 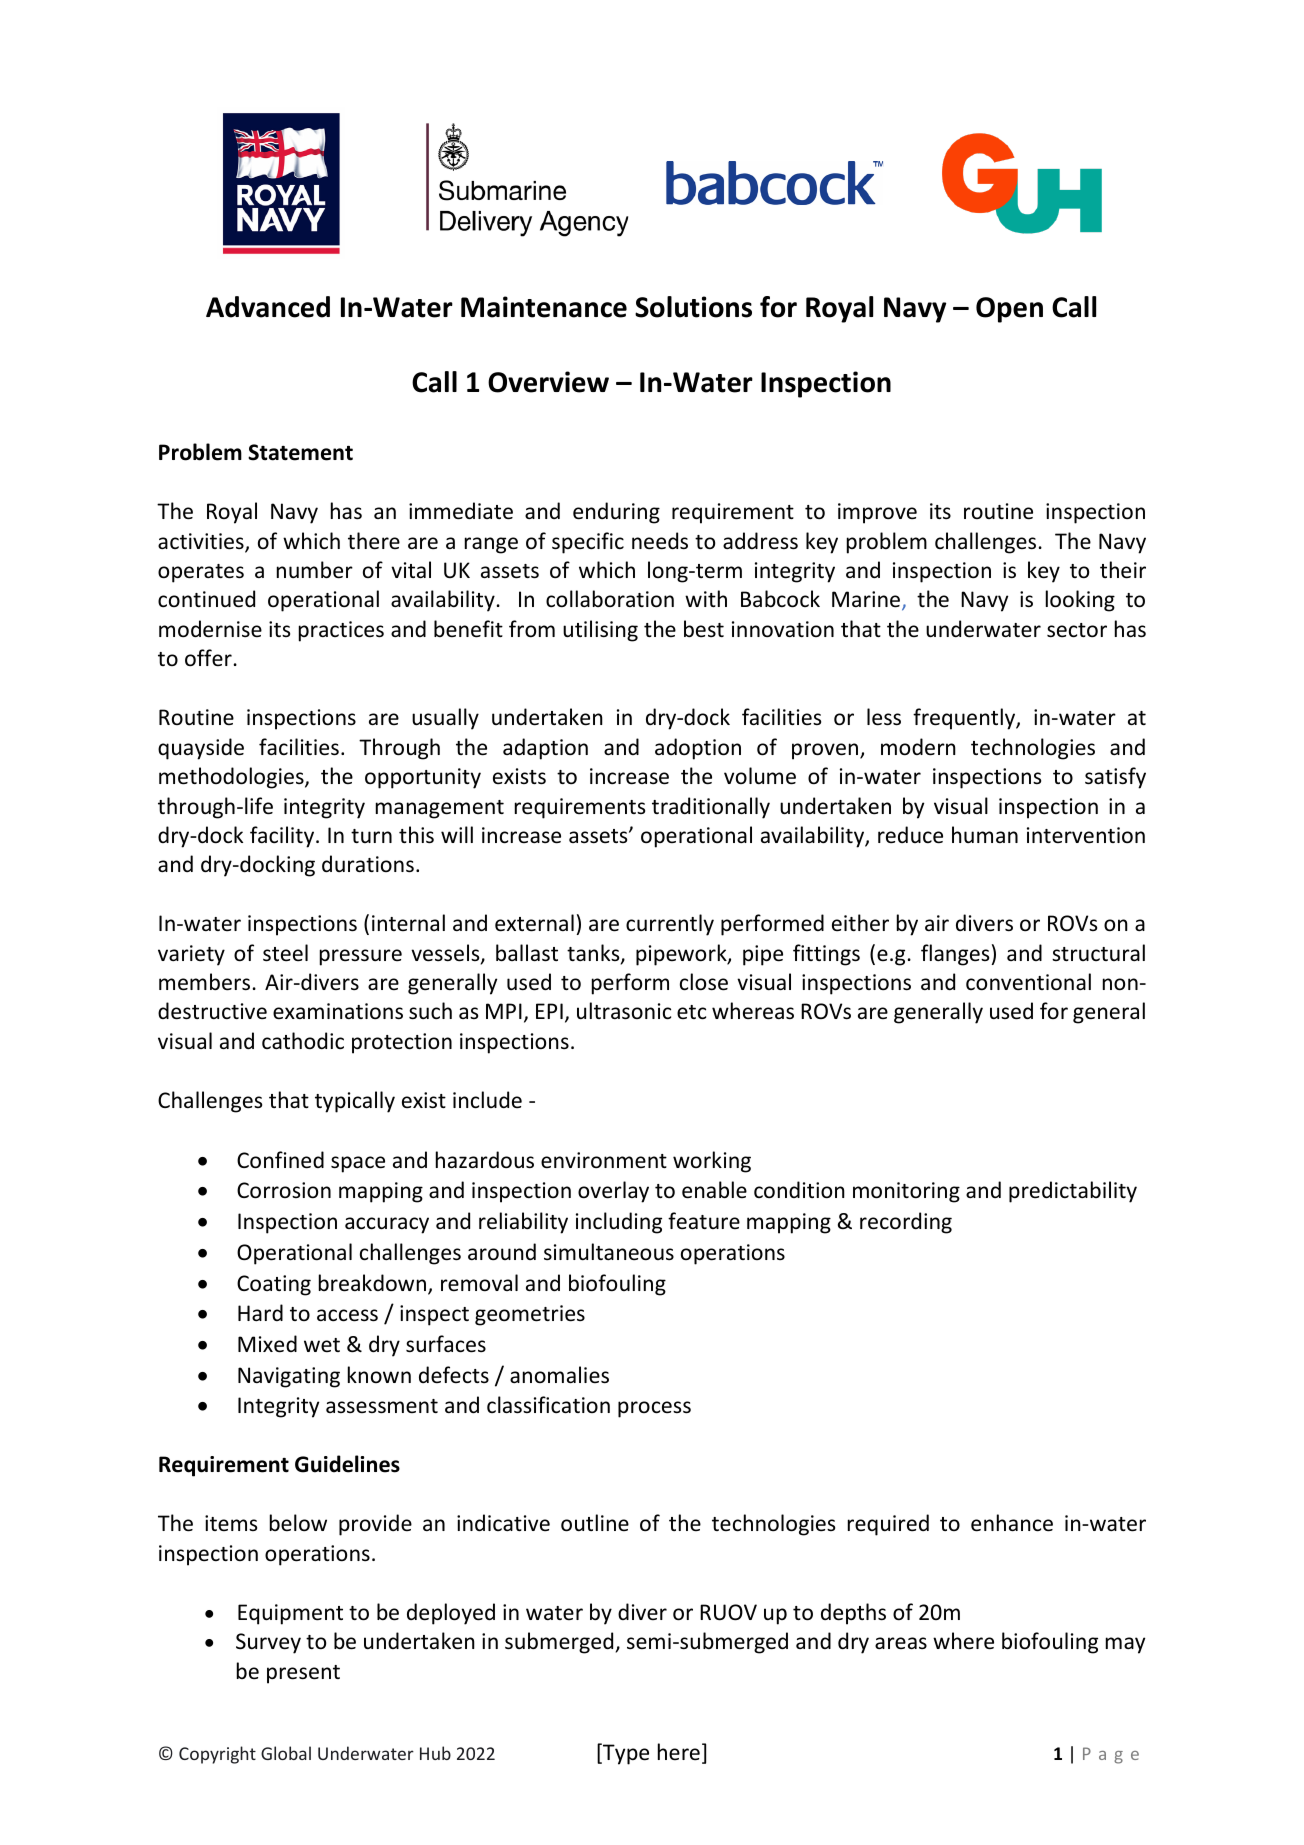 What do you see at coordinates (711, 808) in the page?
I see `traditionally` at bounding box center [711, 808].
